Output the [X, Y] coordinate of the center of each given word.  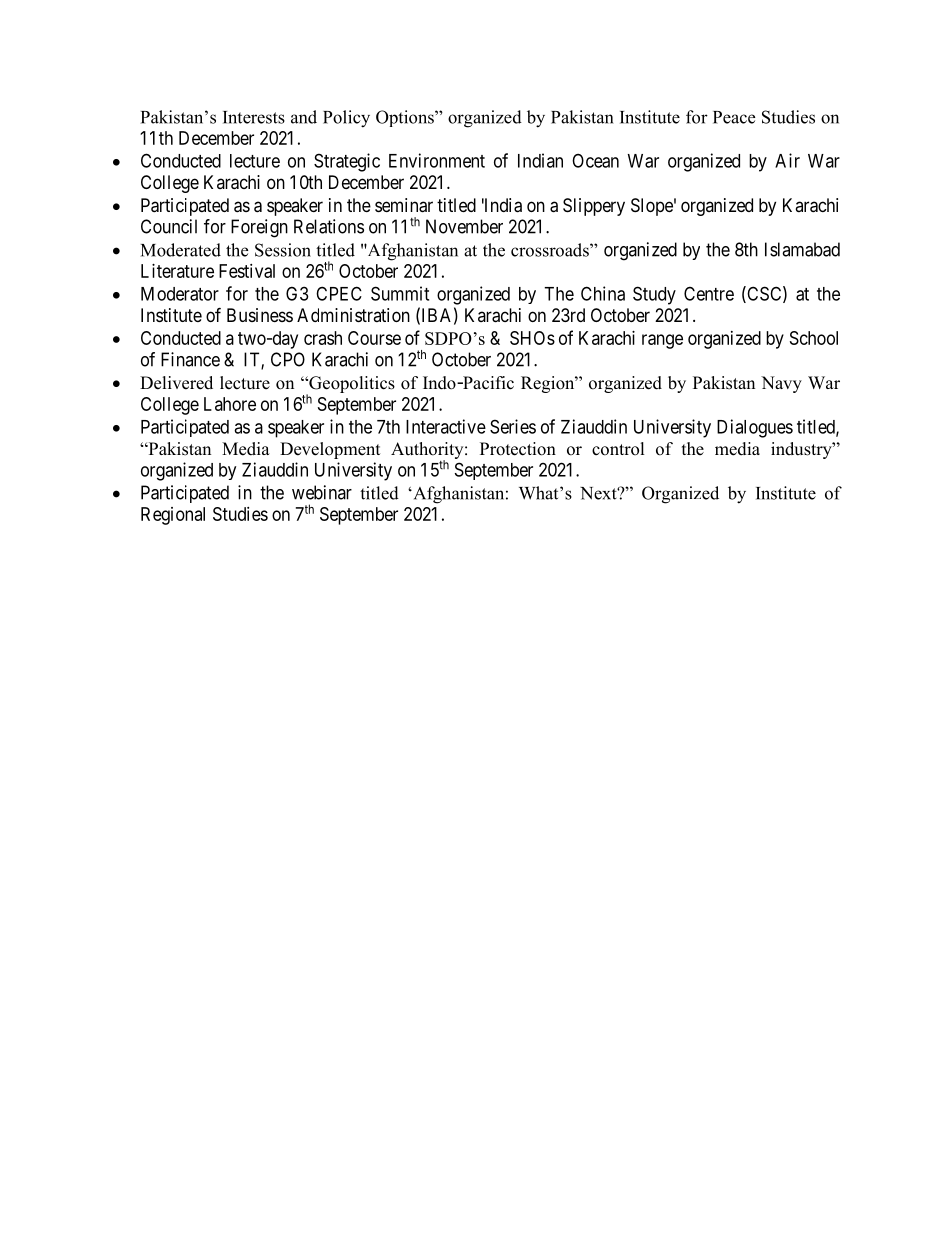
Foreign [259, 228]
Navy [781, 384]
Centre [709, 293]
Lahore [230, 404]
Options [406, 118]
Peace [734, 117]
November [464, 226]
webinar [322, 492]
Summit [400, 293]
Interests [254, 117]
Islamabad [802, 249]
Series [513, 426]
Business [260, 315]
